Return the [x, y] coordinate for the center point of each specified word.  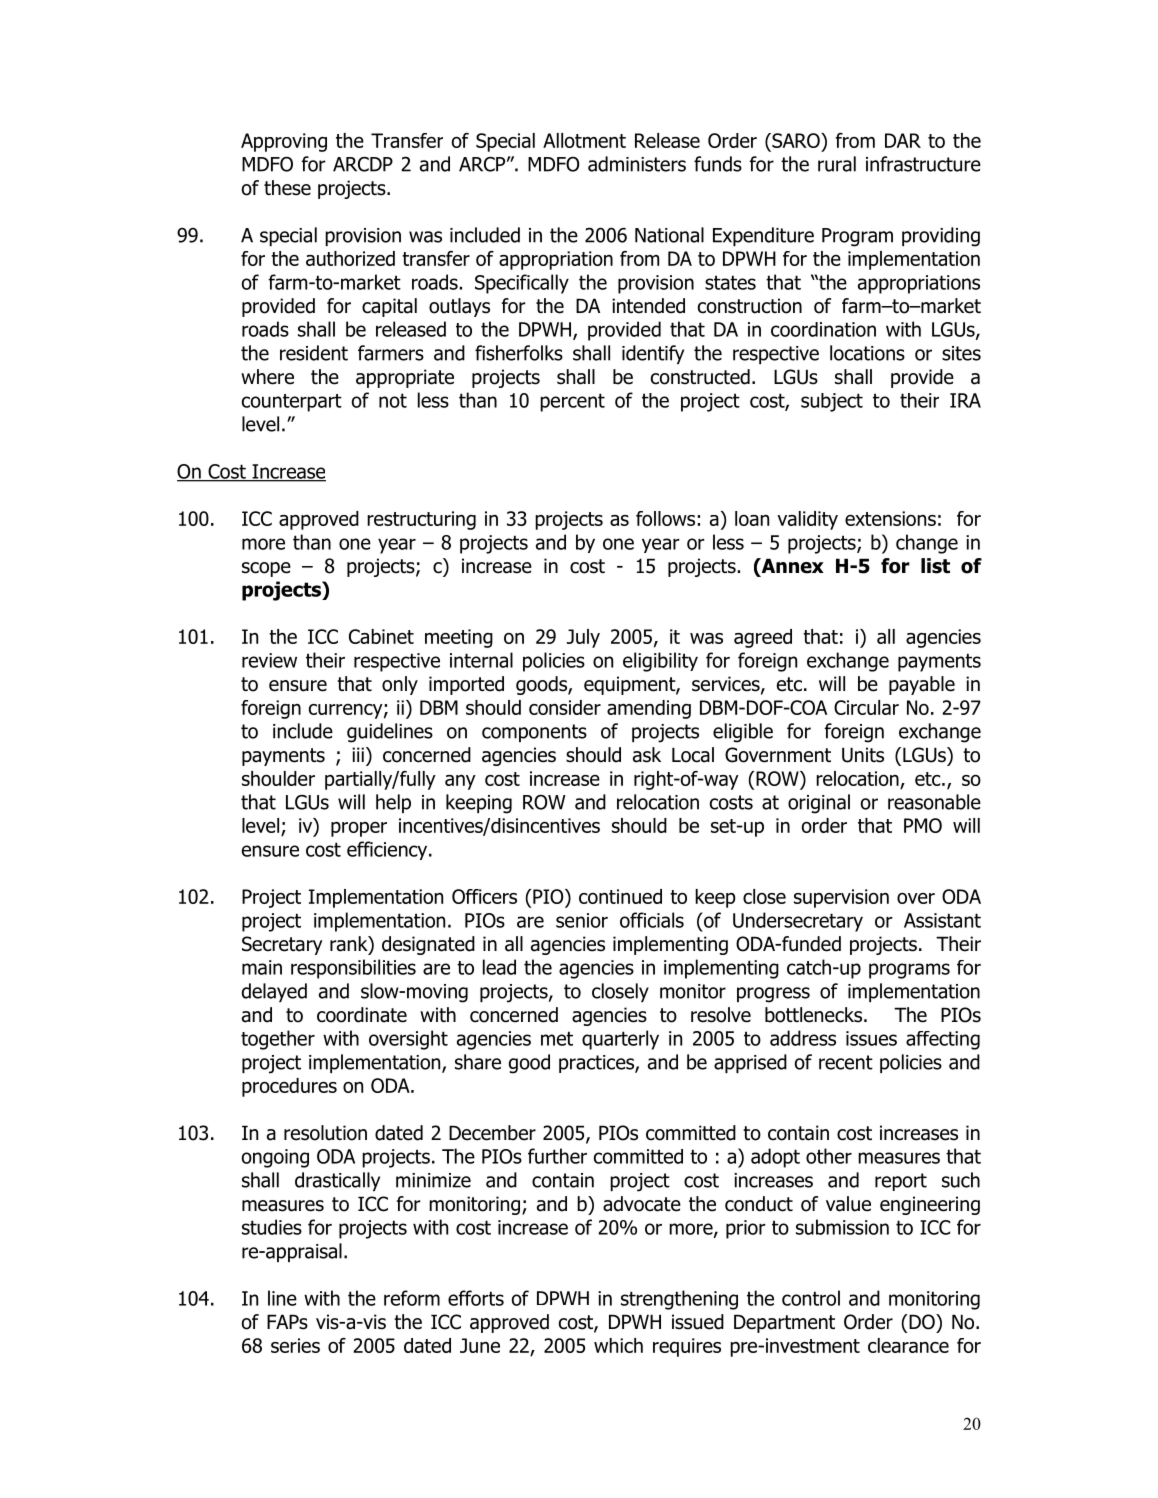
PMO [923, 825]
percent [572, 402]
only [400, 685]
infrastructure [923, 164]
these [287, 188]
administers [637, 164]
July [583, 638]
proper [359, 829]
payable [922, 685]
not [393, 400]
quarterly [620, 1040]
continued [620, 896]
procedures [289, 1087]
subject [832, 402]
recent [846, 1062]
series [295, 1345]
